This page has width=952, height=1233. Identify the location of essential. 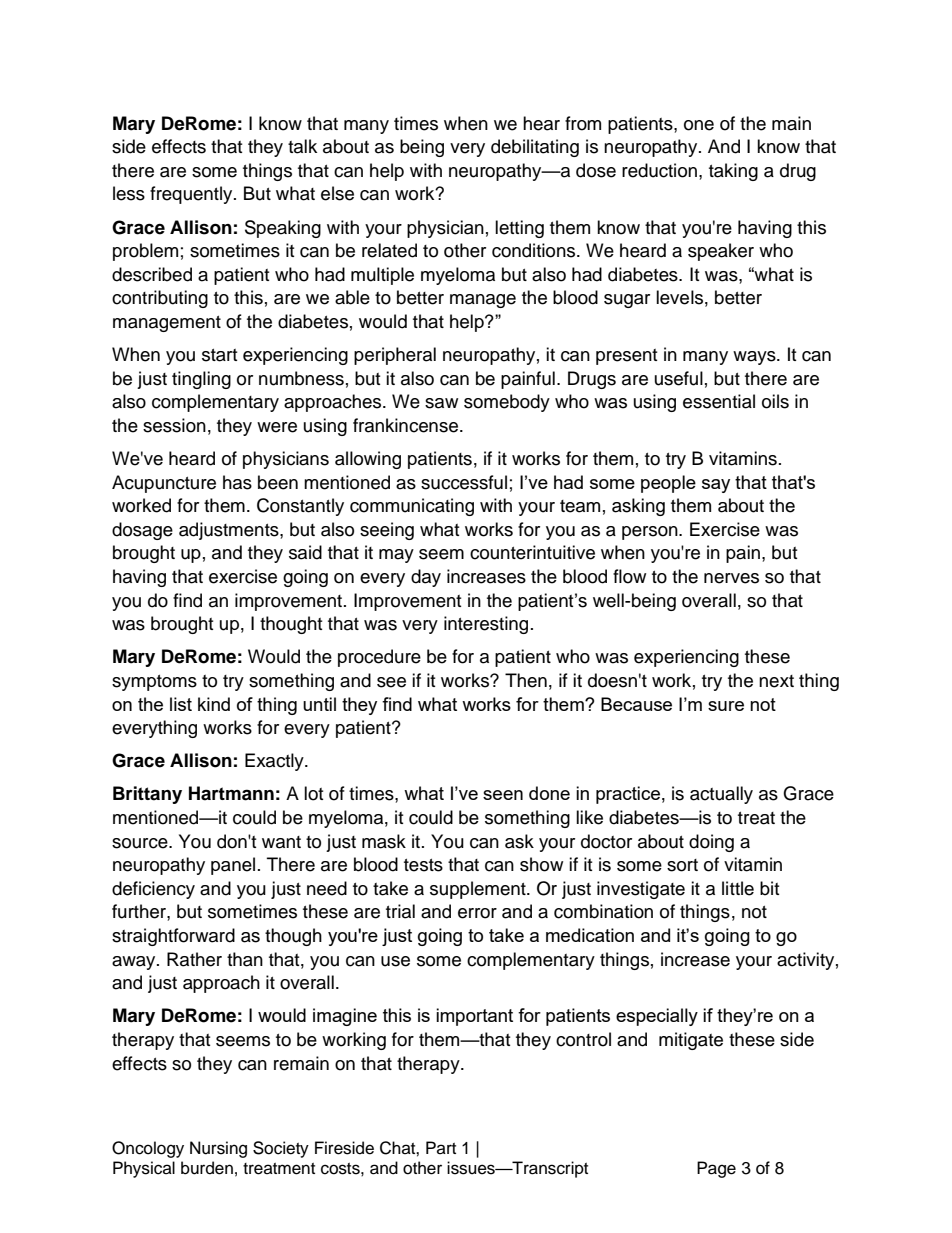
(719, 401).
